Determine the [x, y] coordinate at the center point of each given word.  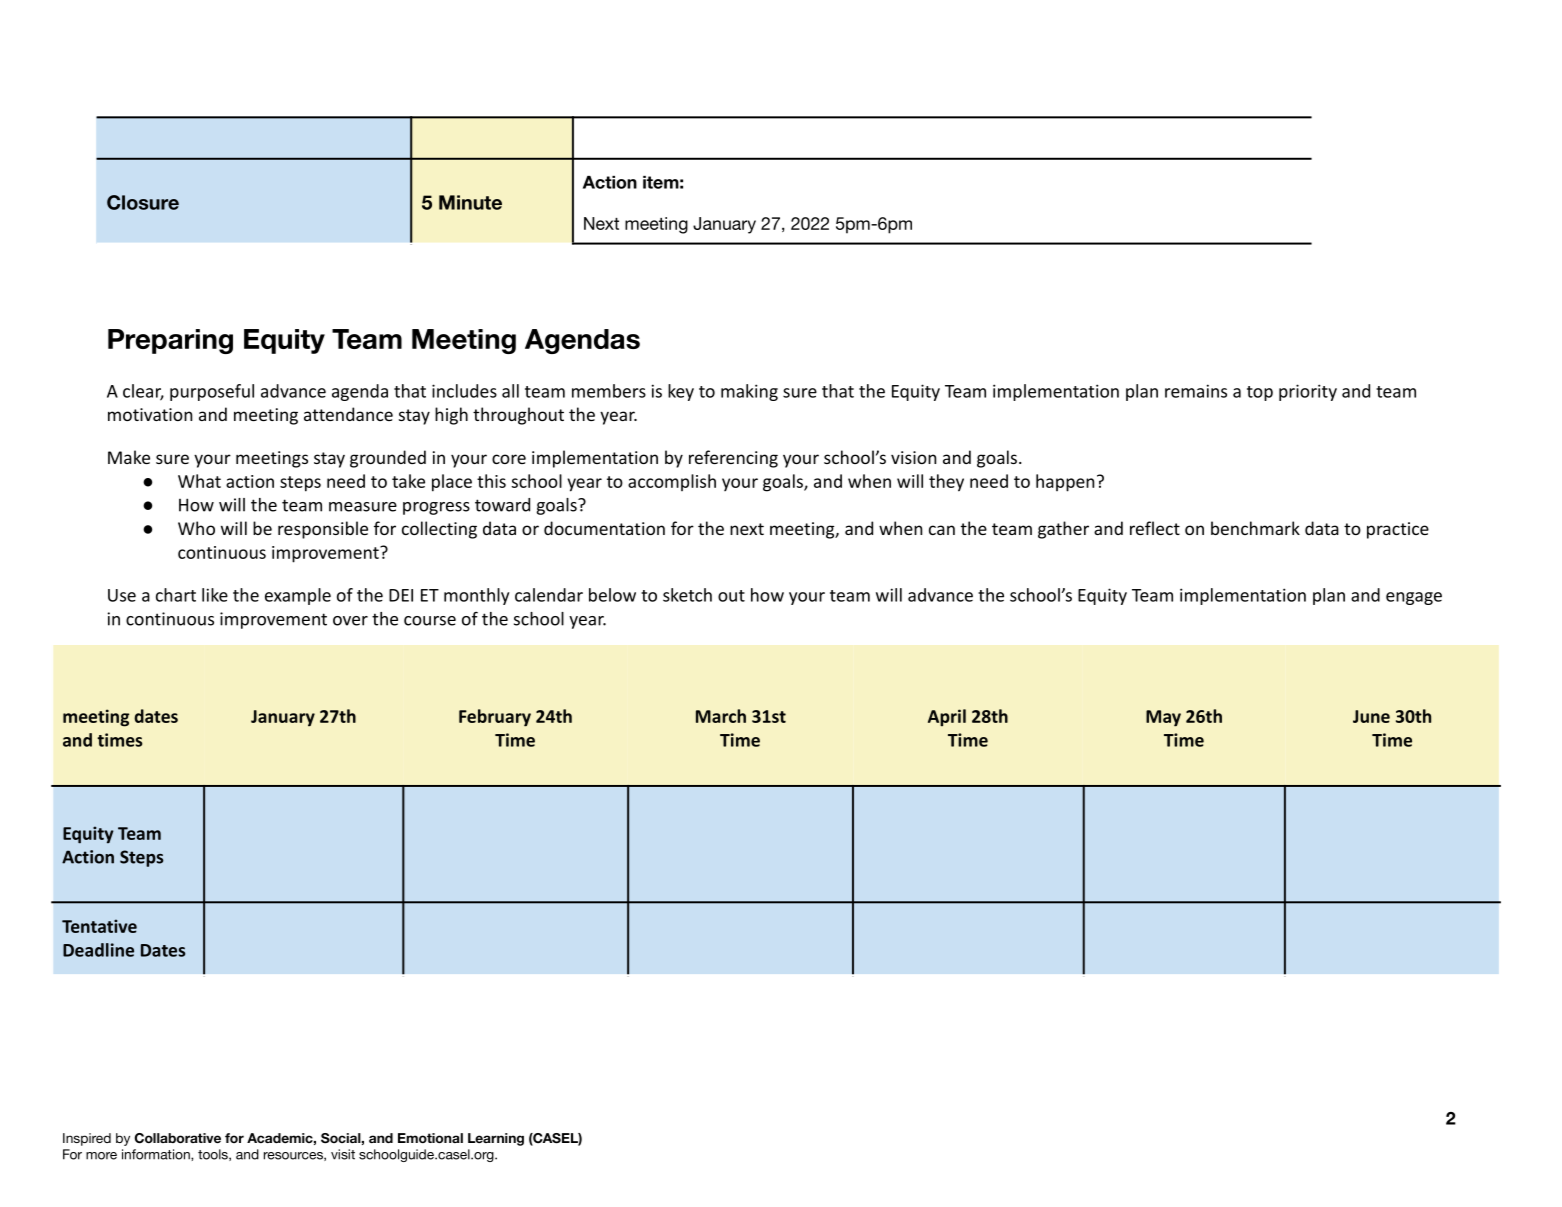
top [1260, 393]
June [1371, 716]
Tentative [99, 926]
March [721, 716]
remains [1196, 391]
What [199, 481]
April [947, 718]
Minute [470, 202]
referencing [733, 459]
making [749, 392]
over [350, 621]
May [1163, 718]
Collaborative [178, 1138]
